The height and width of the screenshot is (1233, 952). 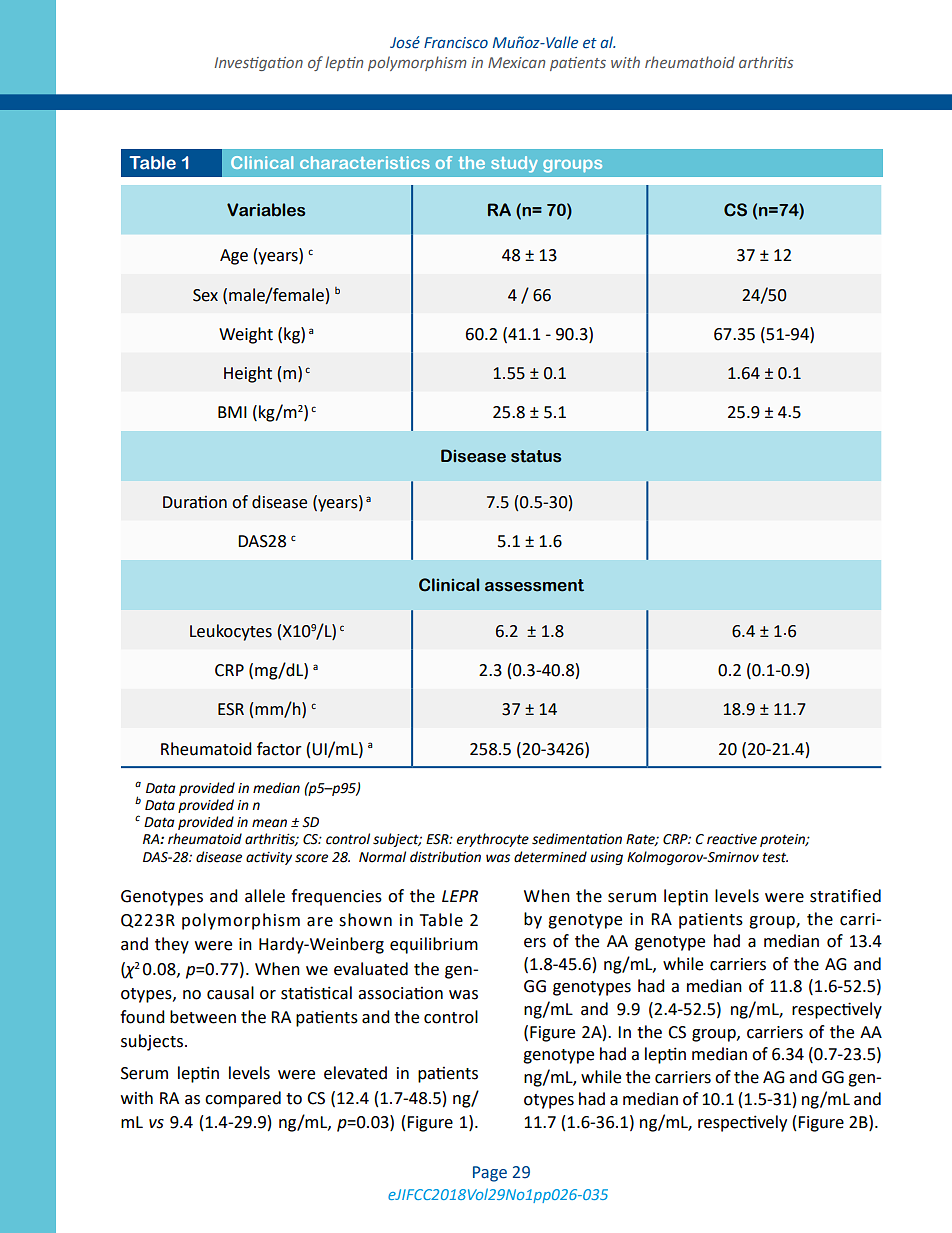 I want to click on status, so click(x=536, y=456).
